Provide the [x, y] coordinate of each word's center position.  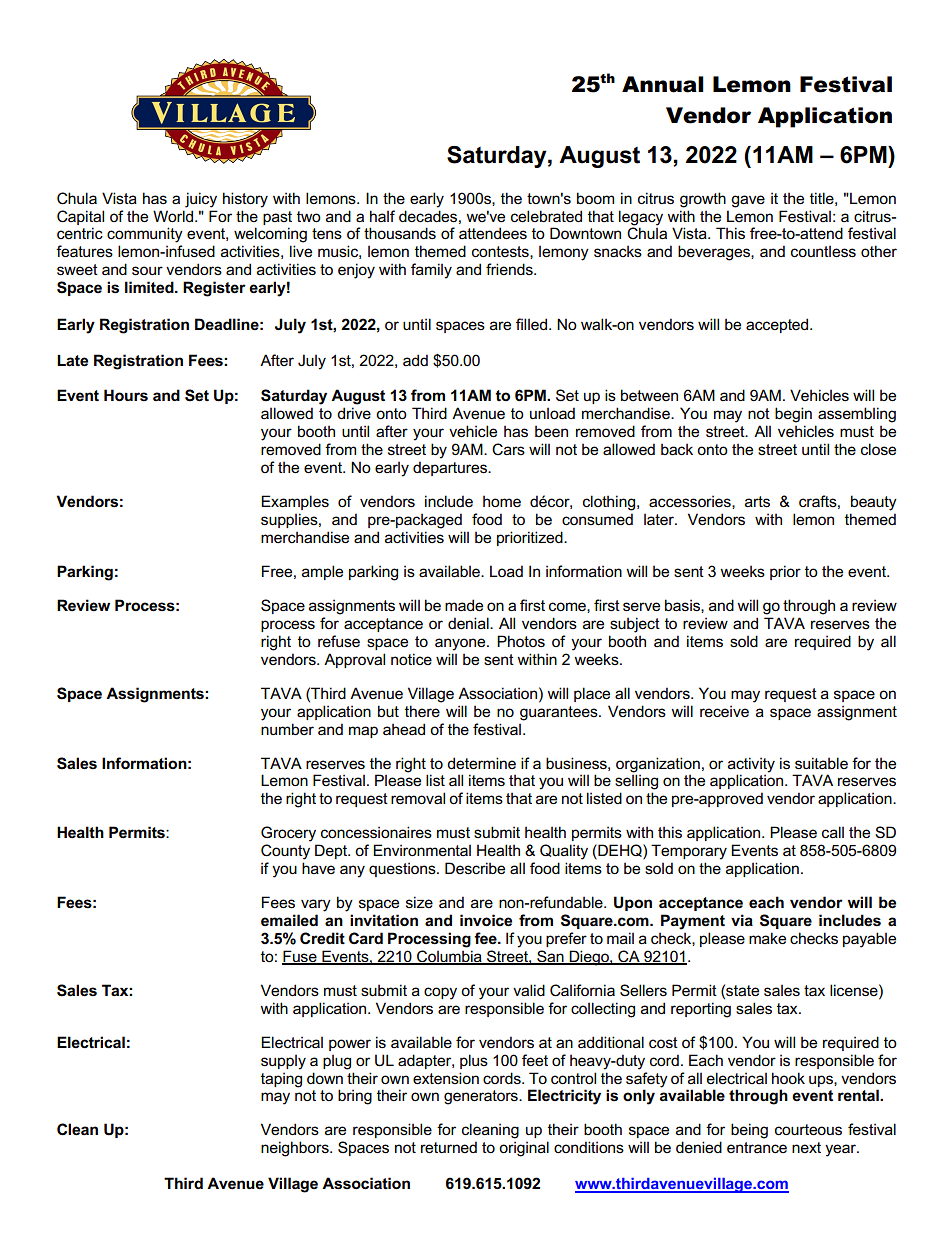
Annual [663, 84]
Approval [354, 660]
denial [469, 623]
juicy [201, 200]
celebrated [546, 216]
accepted [778, 325]
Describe [475, 868]
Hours [126, 395]
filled [533, 324]
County [285, 852]
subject [635, 625]
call [833, 832]
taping [281, 1080]
